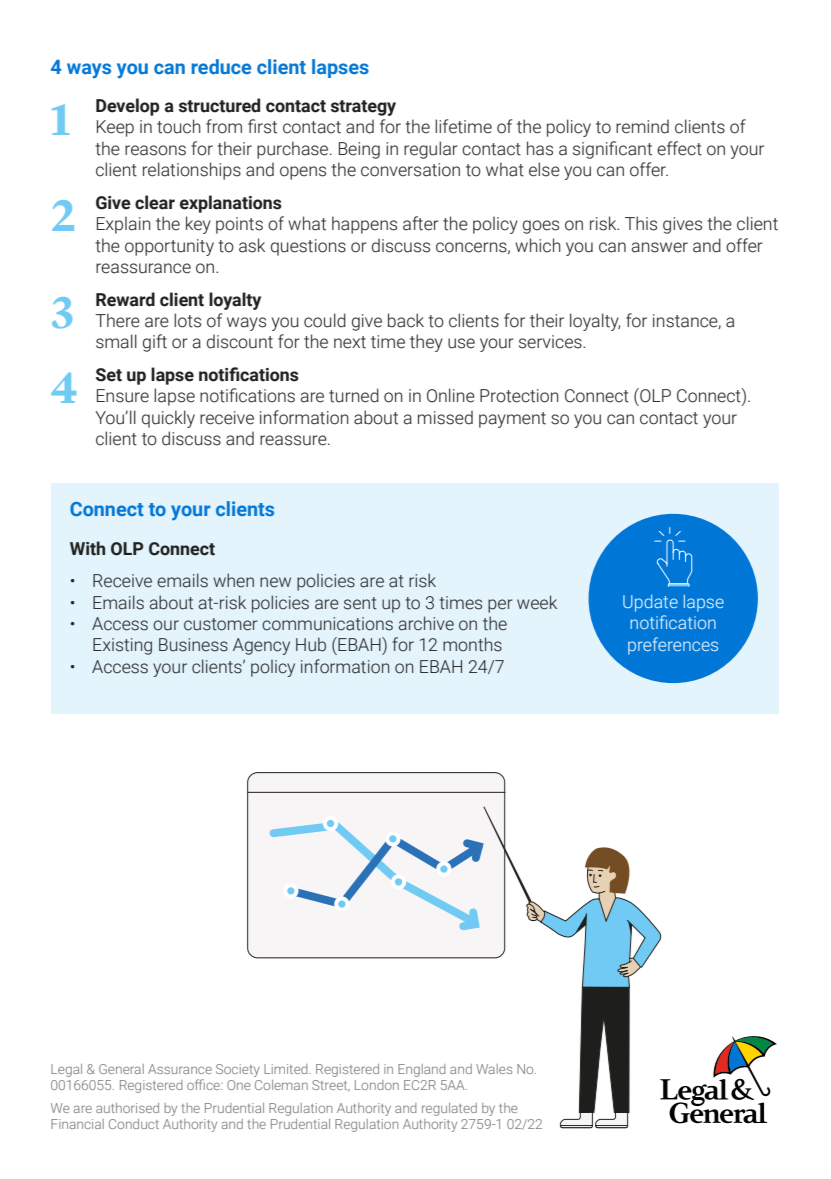 Image resolution: width=831 pixels, height=1179 pixels. I want to click on quickly, so click(168, 419).
